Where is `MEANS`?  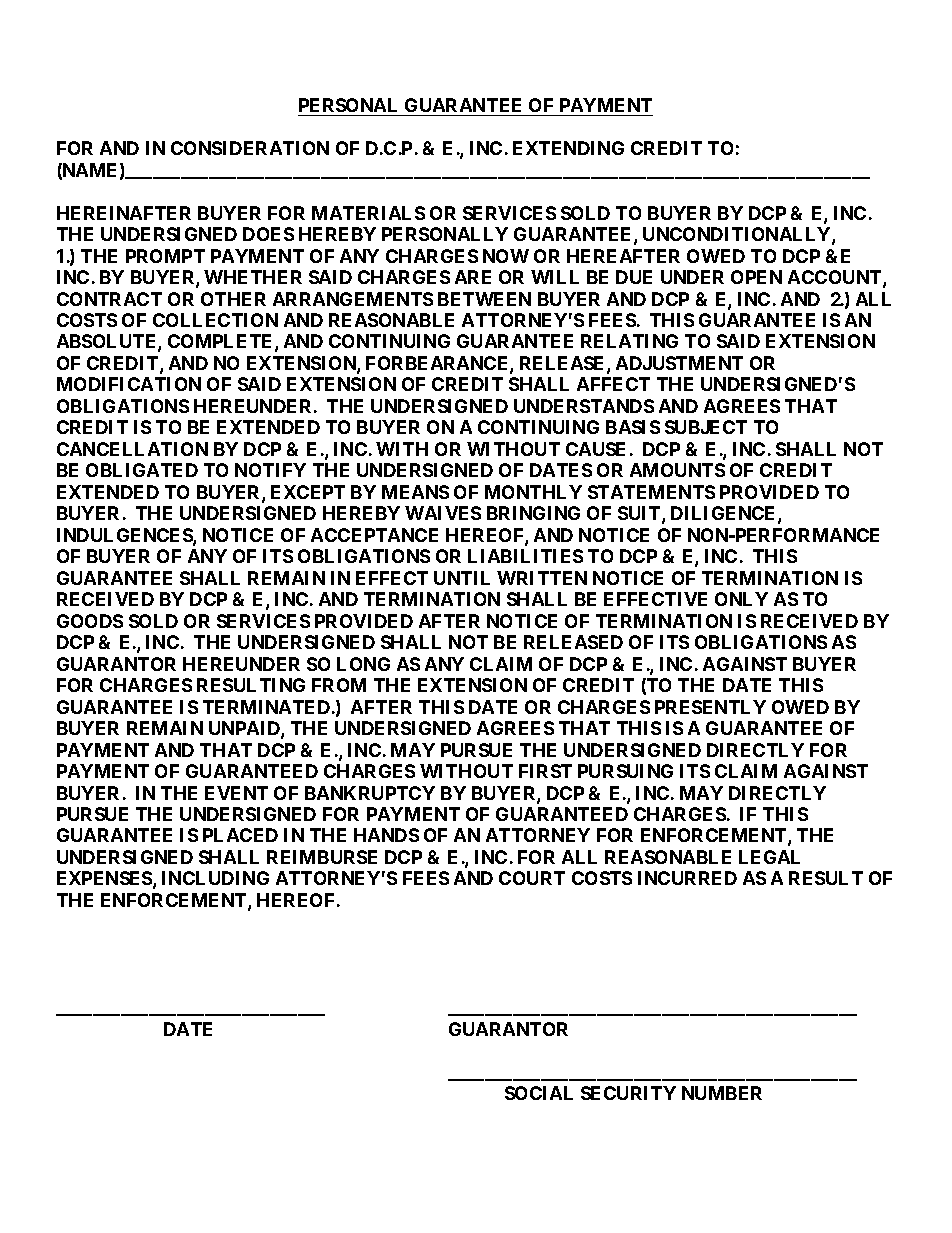
MEANS is located at coordinates (415, 492).
